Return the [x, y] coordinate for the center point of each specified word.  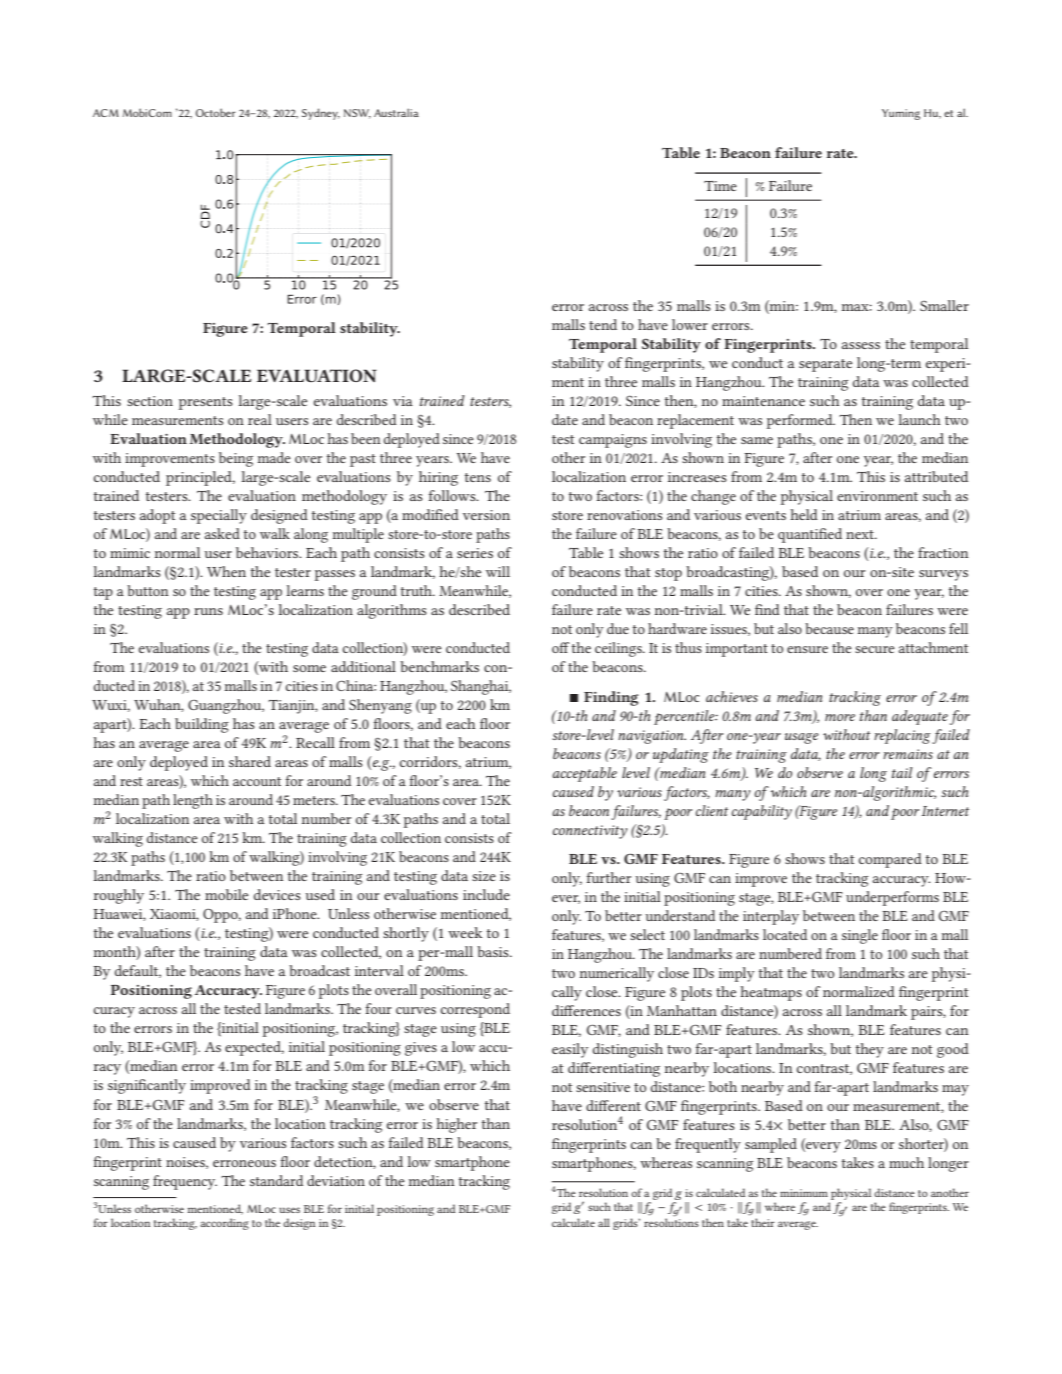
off [561, 647]
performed [801, 421]
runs [208, 611]
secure [875, 649]
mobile [226, 894]
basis [494, 951]
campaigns [613, 441]
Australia [396, 112]
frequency [185, 1182]
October [216, 112]
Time [720, 186]
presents [206, 403]
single [860, 936]
